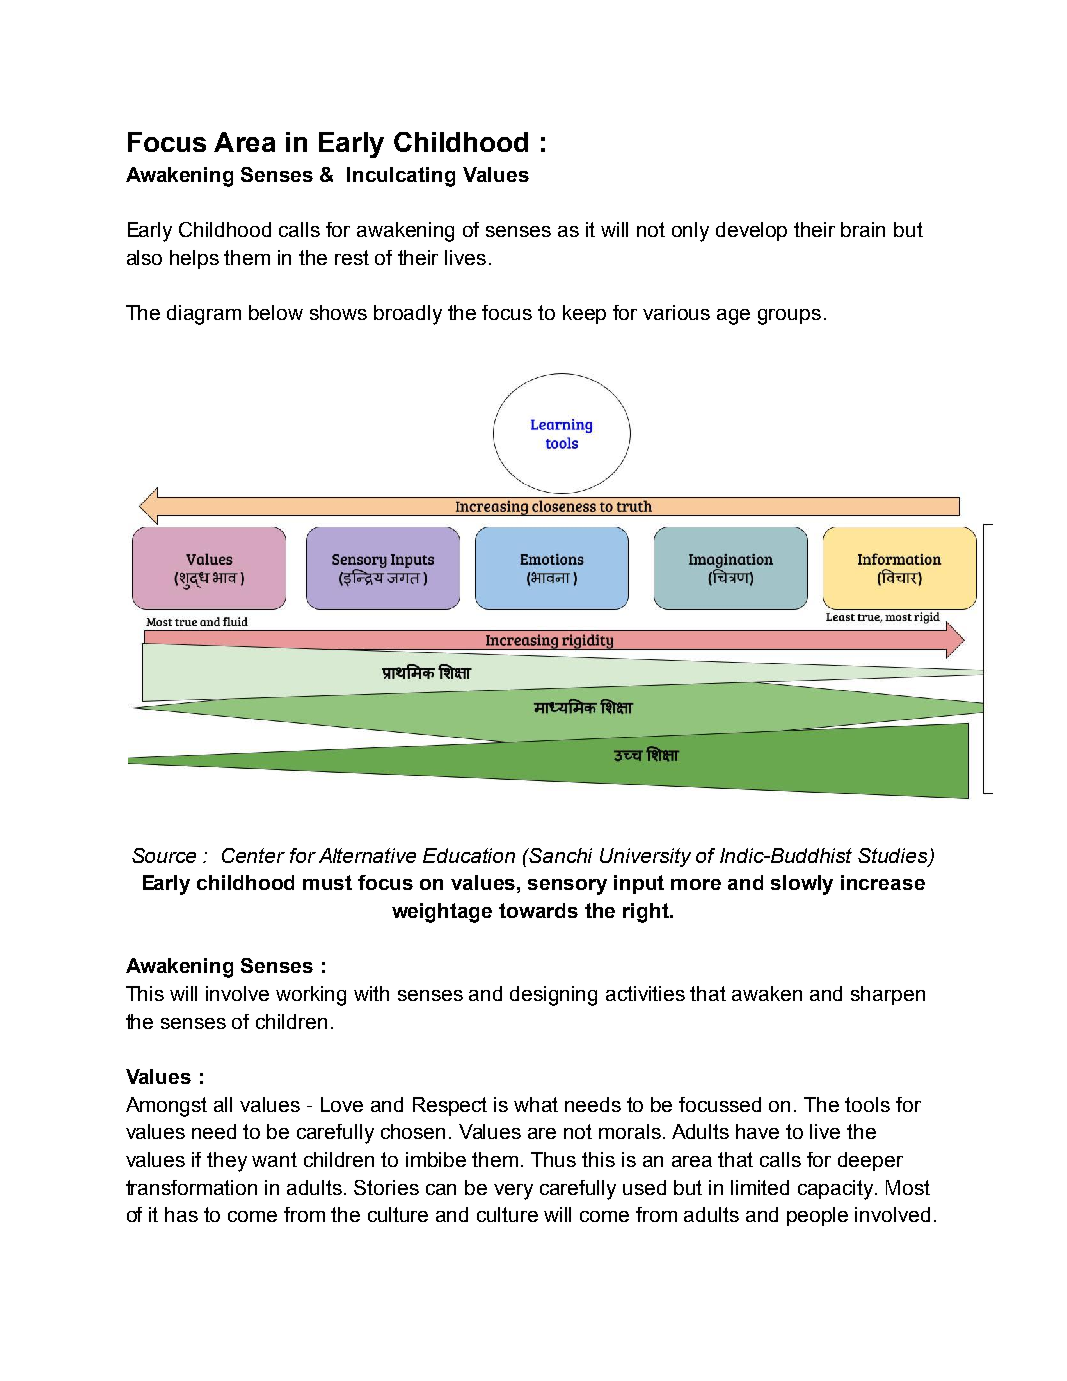 Image resolution: width=1067 pixels, height=1381 pixels. What do you see at coordinates (469, 855) in the document?
I see `Education` at bounding box center [469, 855].
